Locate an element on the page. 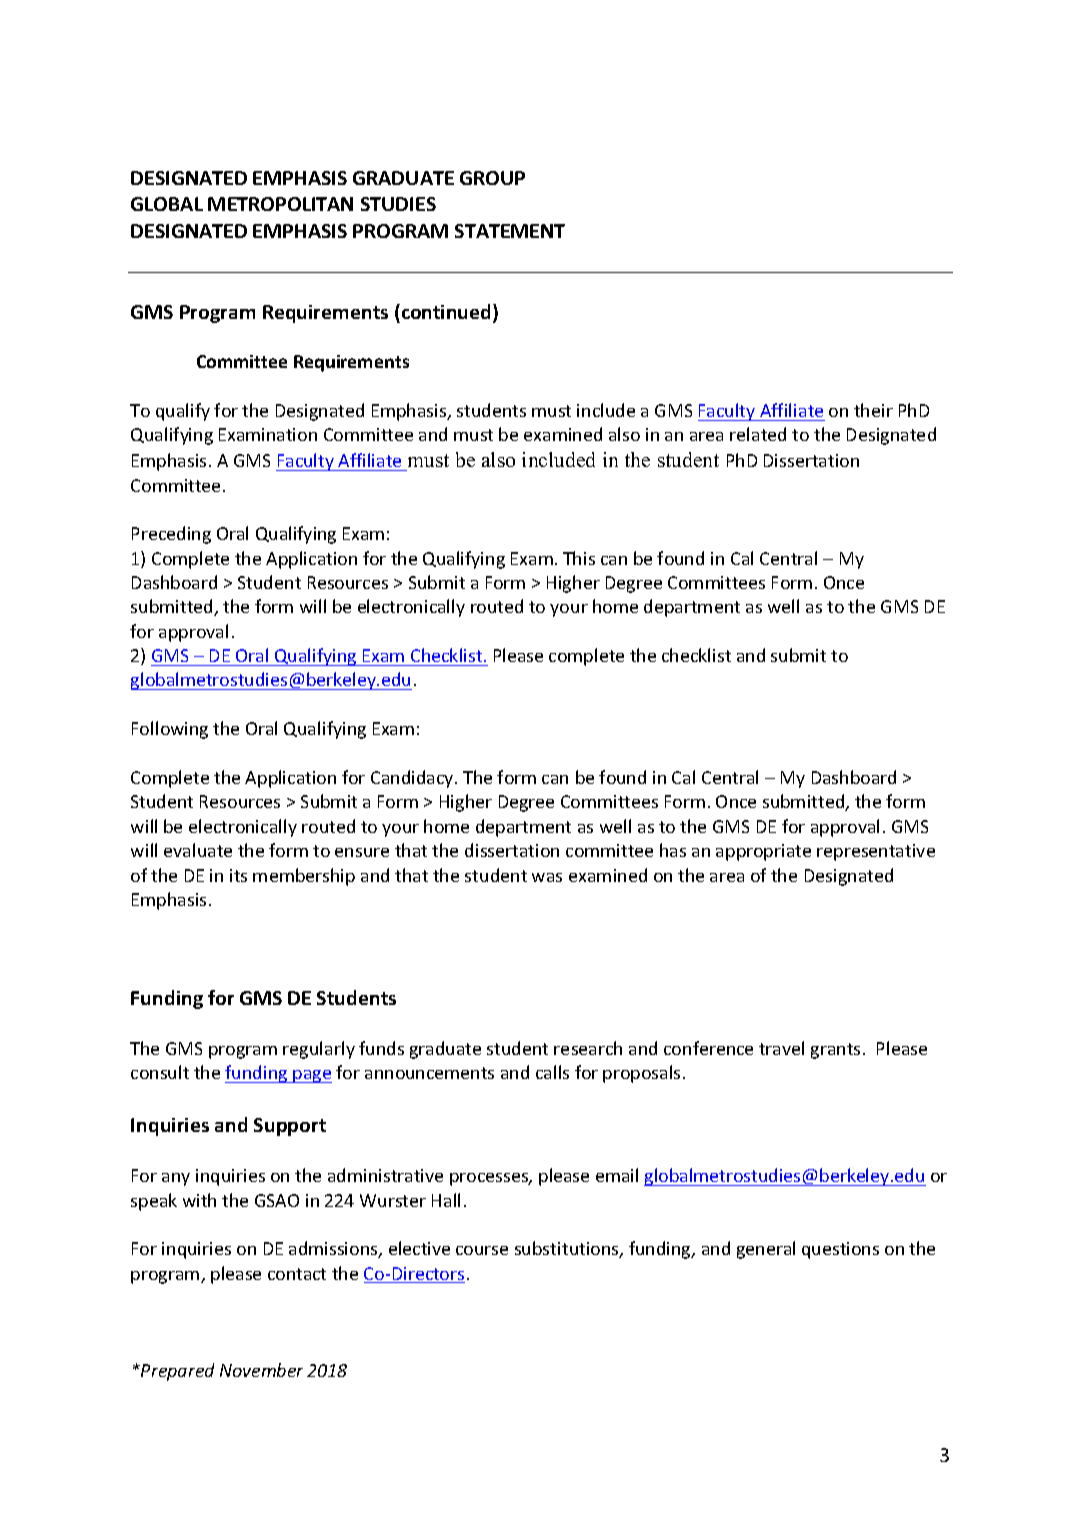  their is located at coordinates (873, 410).
